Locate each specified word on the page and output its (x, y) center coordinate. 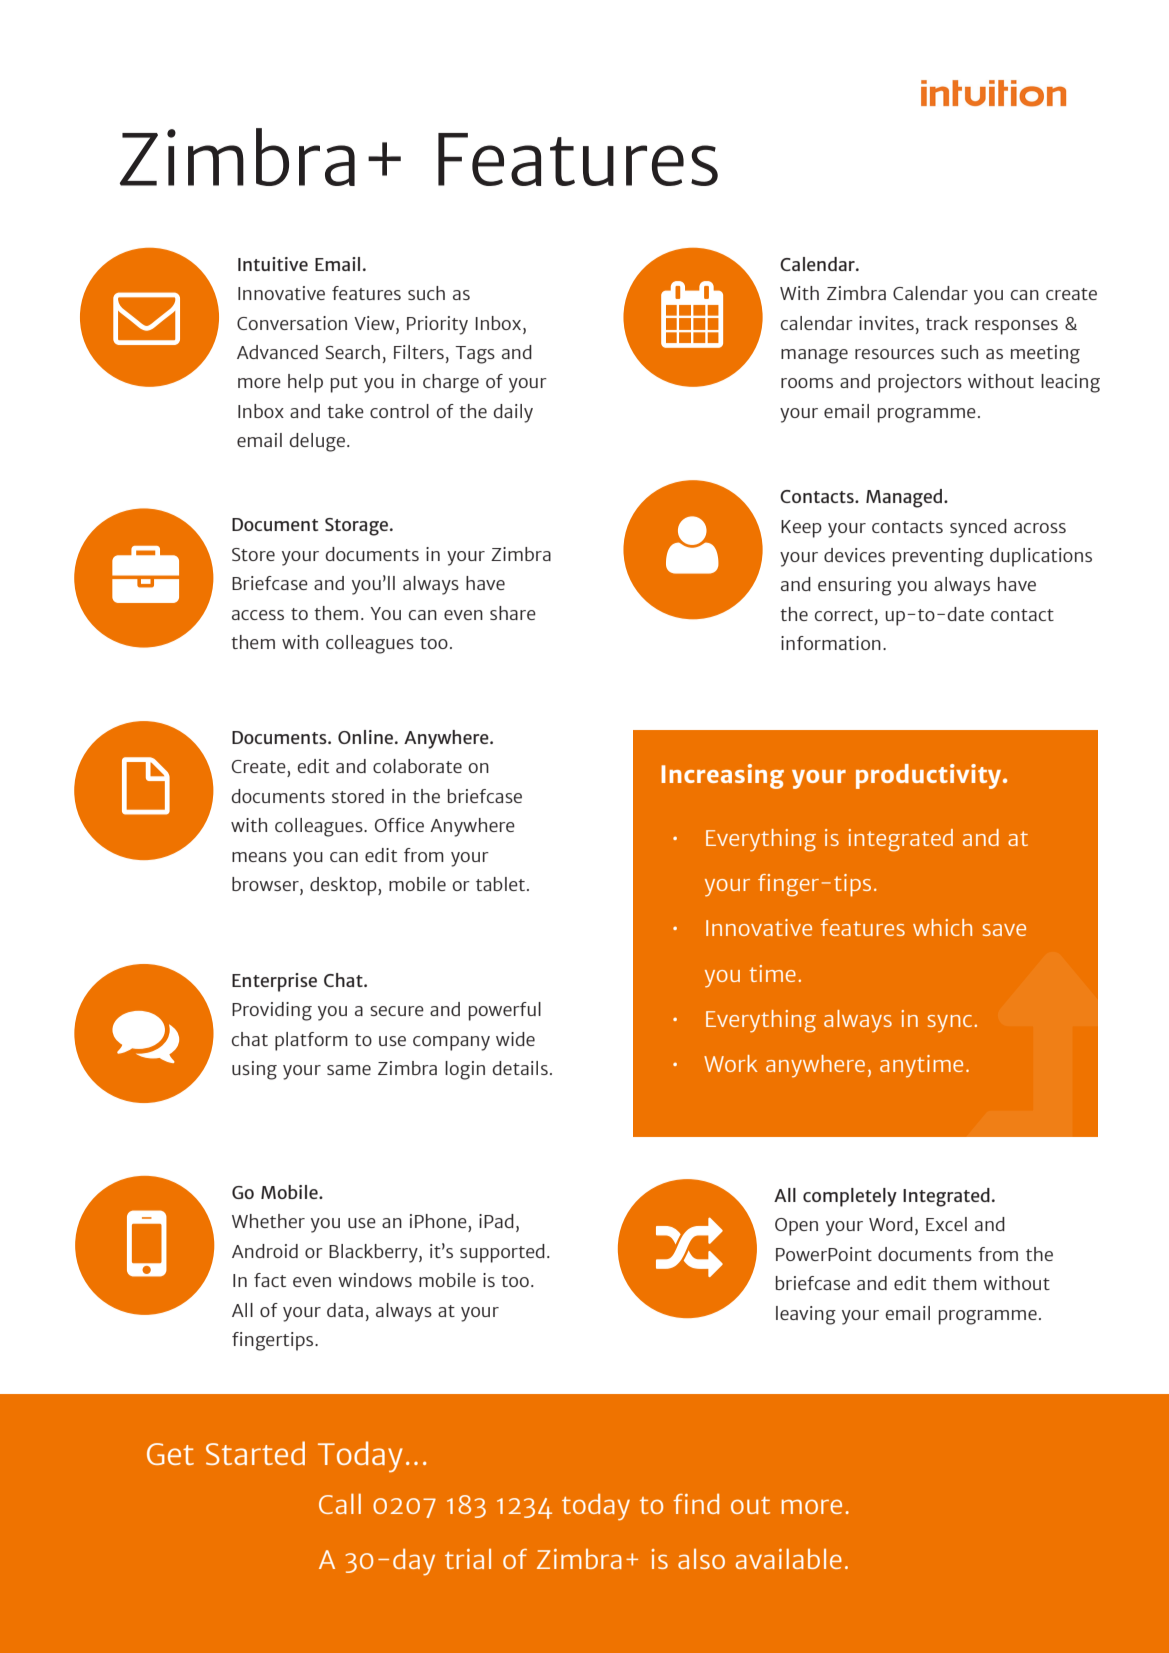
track (947, 323)
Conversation (292, 323)
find (696, 1504)
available (789, 1558)
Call (340, 1503)
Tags (475, 355)
